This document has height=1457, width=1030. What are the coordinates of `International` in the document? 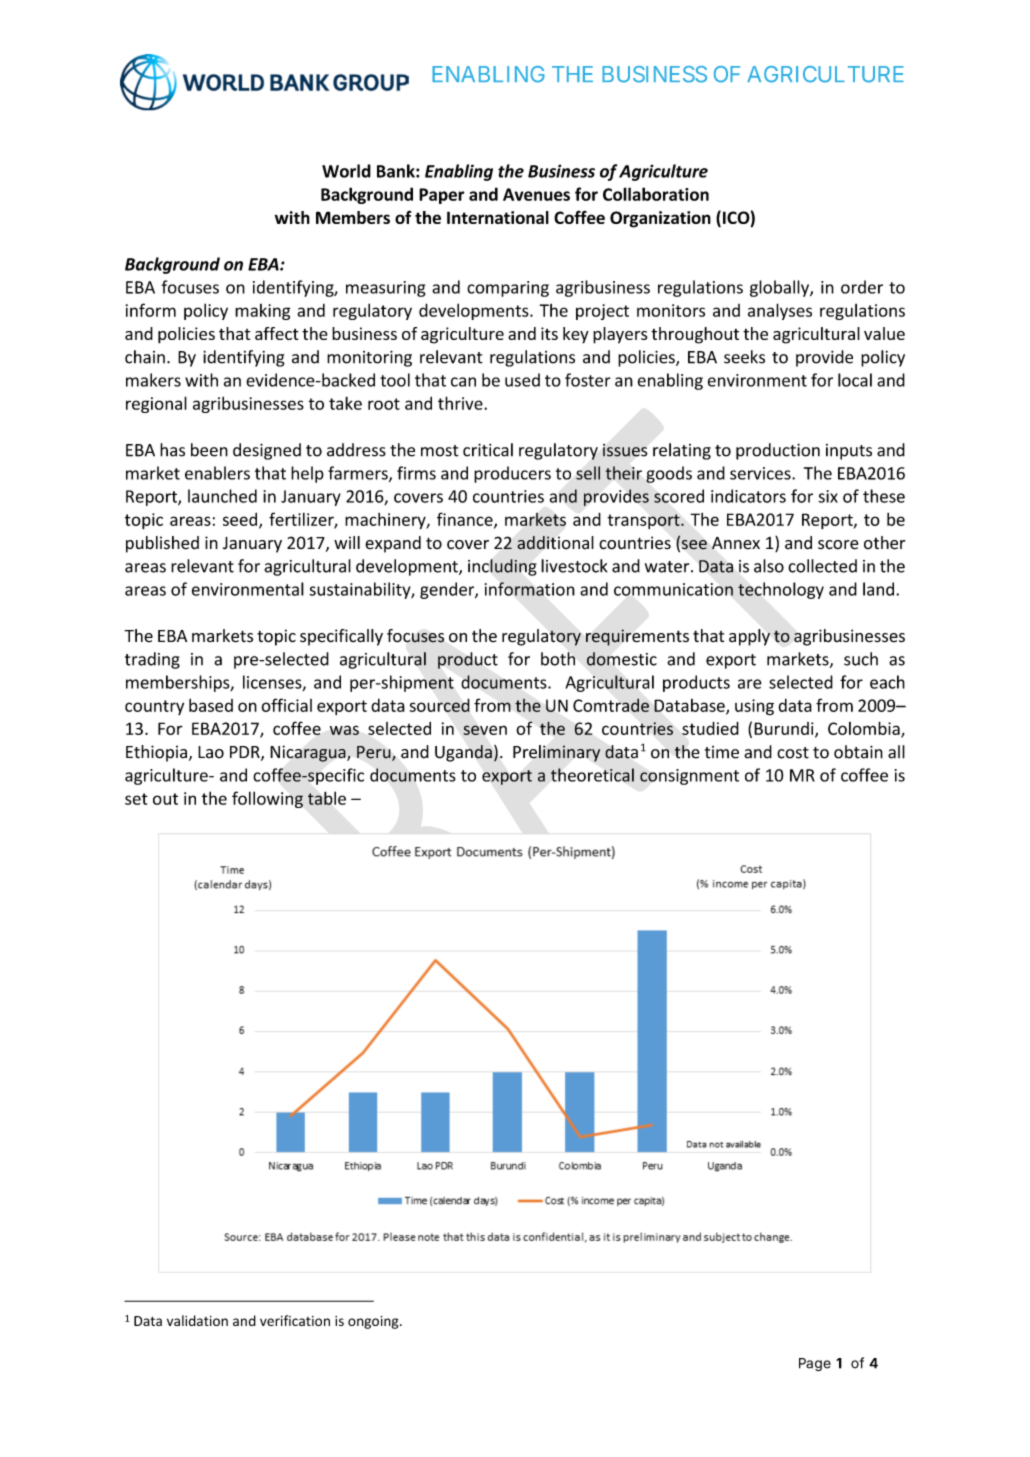 It's located at (498, 217).
